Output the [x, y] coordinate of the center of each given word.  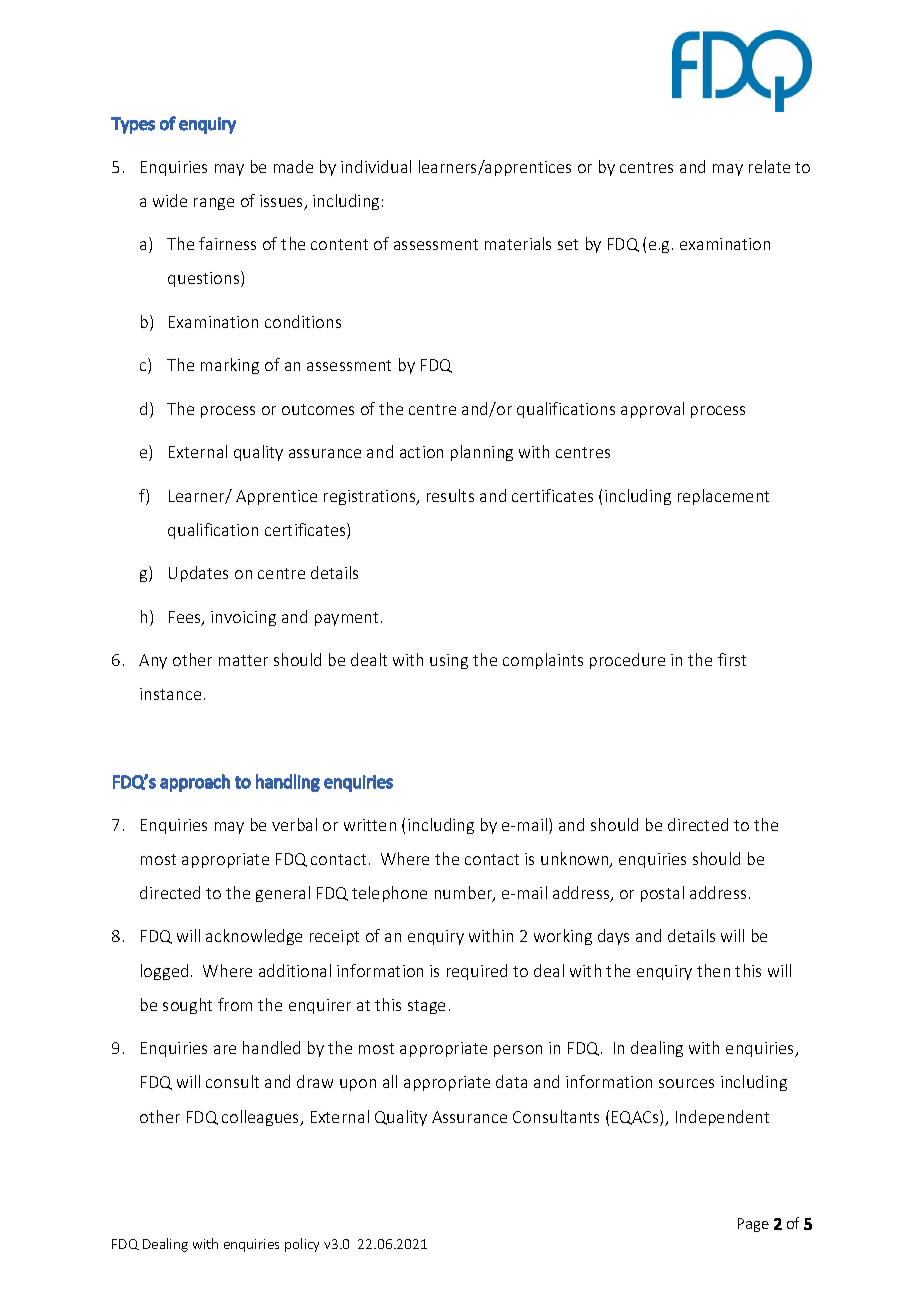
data [511, 1081]
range [214, 204]
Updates [198, 574]
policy [302, 1245]
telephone [389, 894]
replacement [723, 497]
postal [662, 894]
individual [376, 166]
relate [769, 166]
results [450, 495]
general [283, 894]
